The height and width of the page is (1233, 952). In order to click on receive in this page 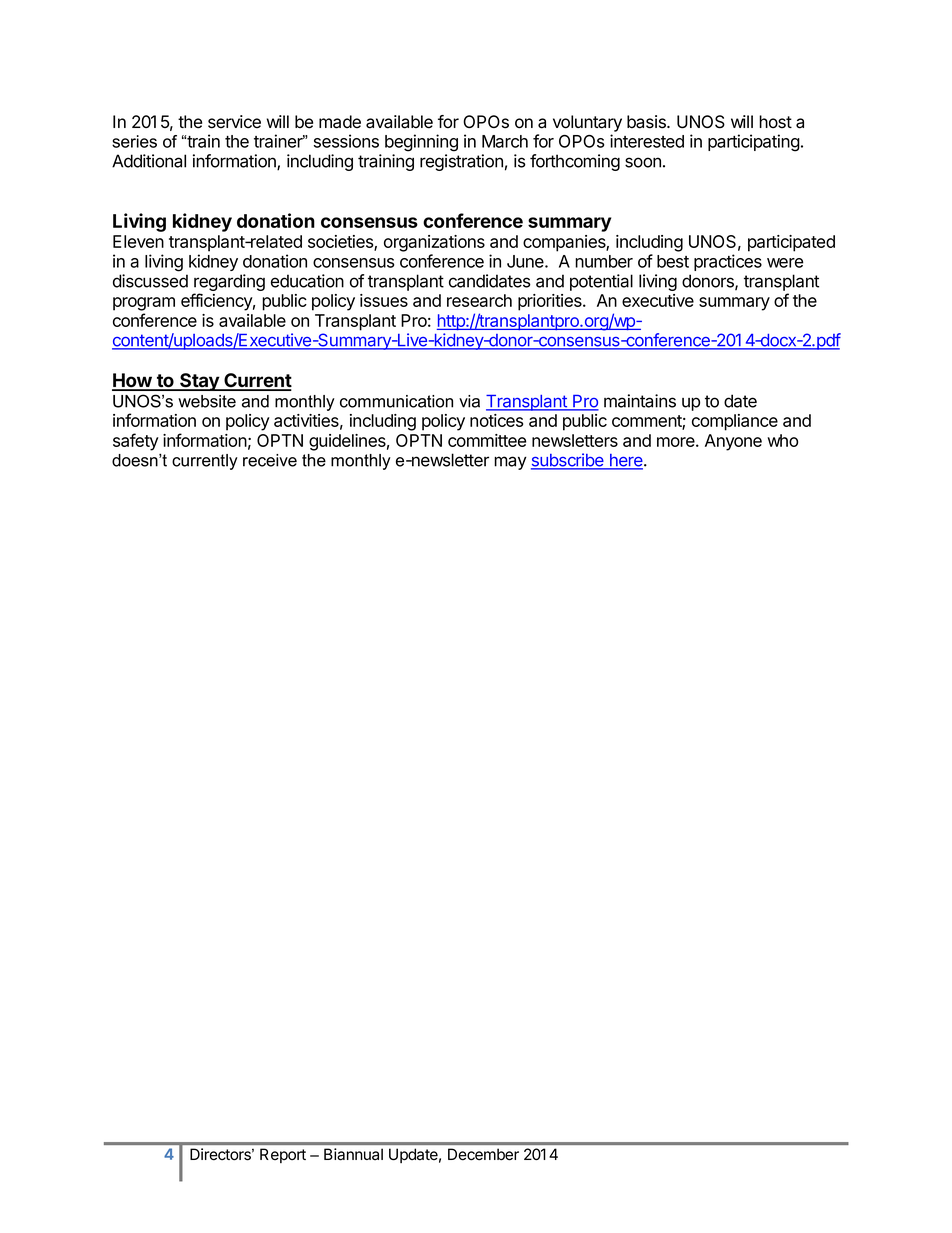, I will do `click(270, 460)`.
